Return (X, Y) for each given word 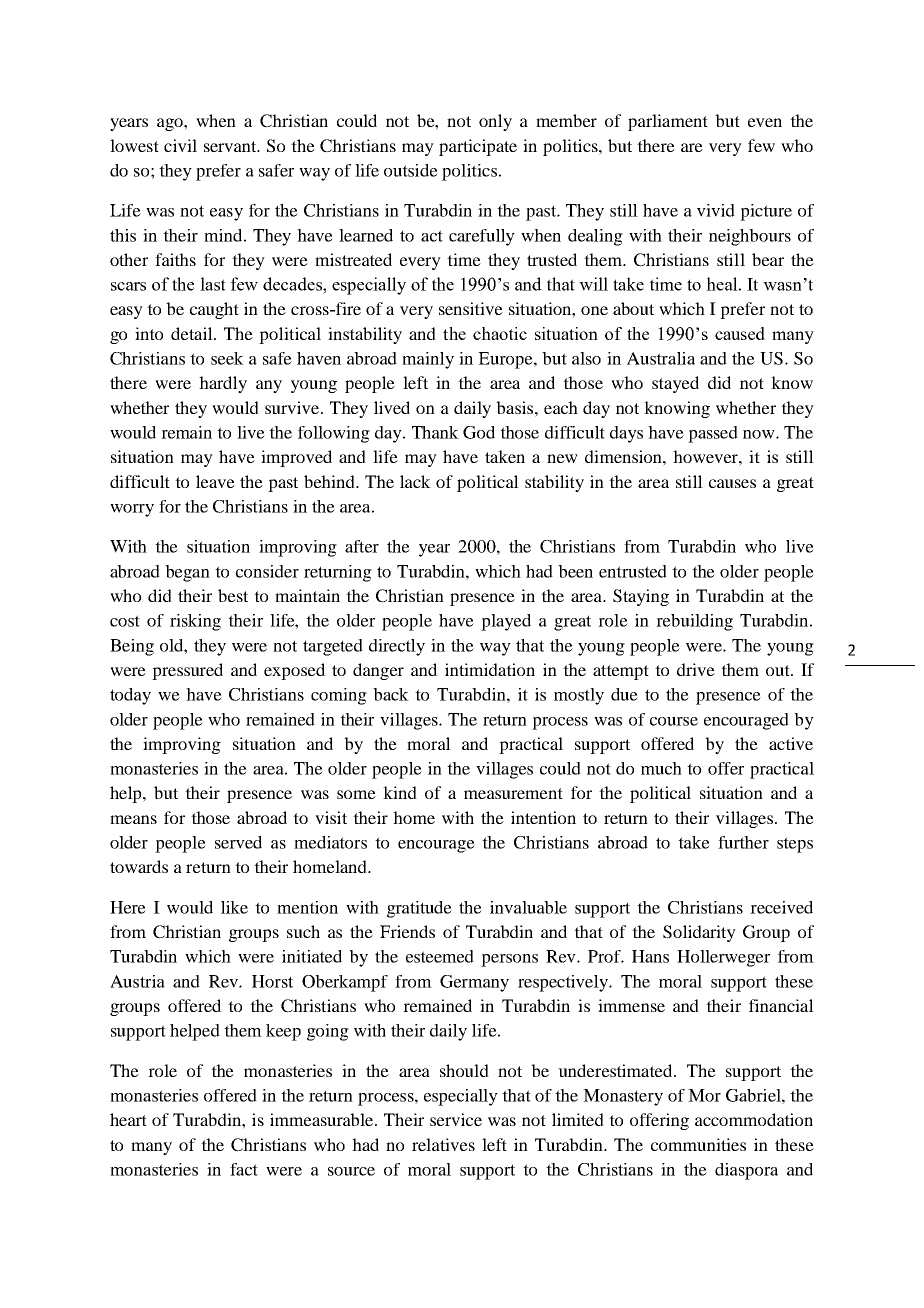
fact (244, 1169)
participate (478, 147)
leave (215, 481)
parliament (668, 122)
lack (415, 481)
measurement (513, 793)
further (743, 842)
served (238, 842)
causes (732, 483)
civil (180, 145)
